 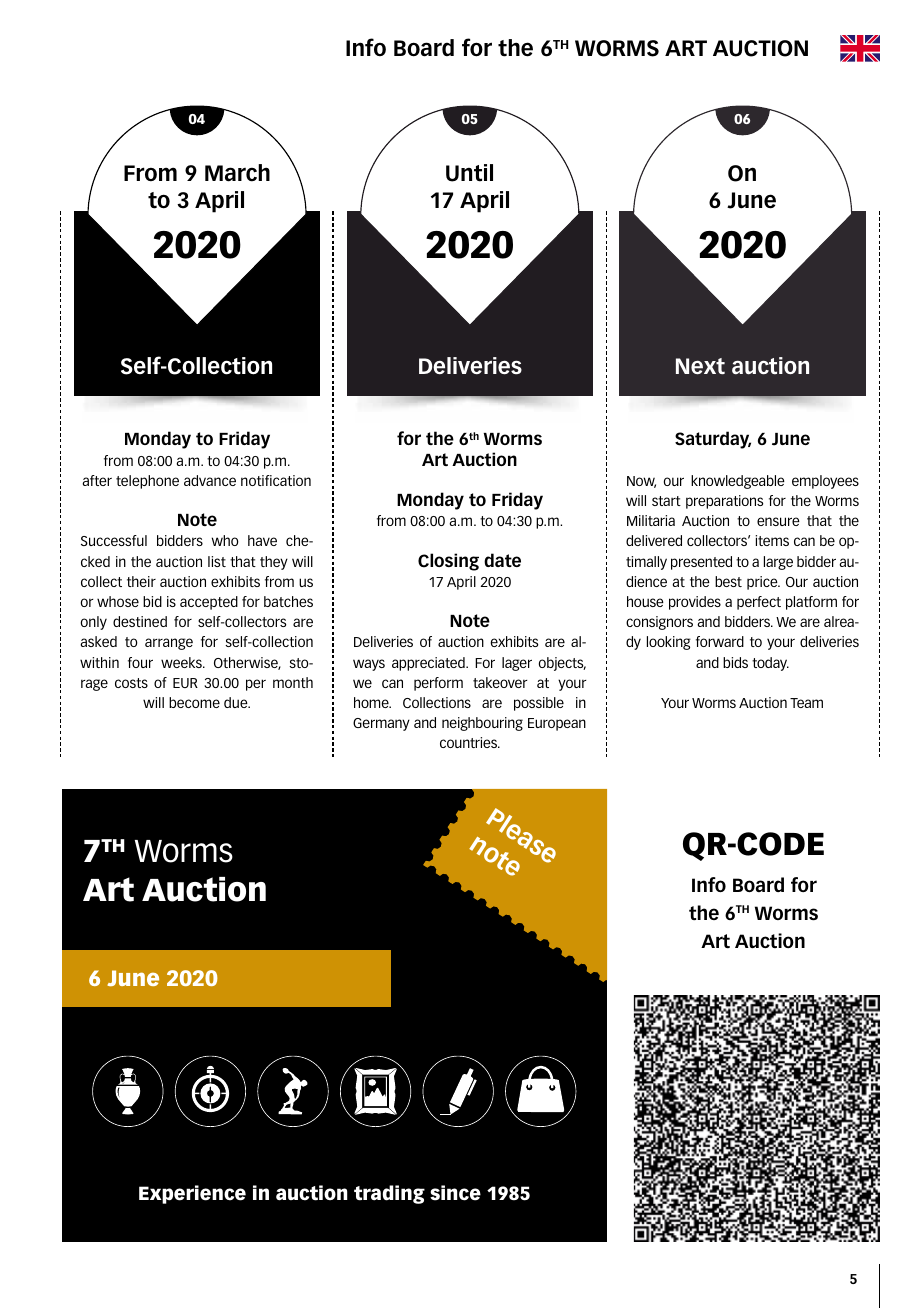 What do you see at coordinates (448, 562) in the page?
I see `Closing` at bounding box center [448, 562].
